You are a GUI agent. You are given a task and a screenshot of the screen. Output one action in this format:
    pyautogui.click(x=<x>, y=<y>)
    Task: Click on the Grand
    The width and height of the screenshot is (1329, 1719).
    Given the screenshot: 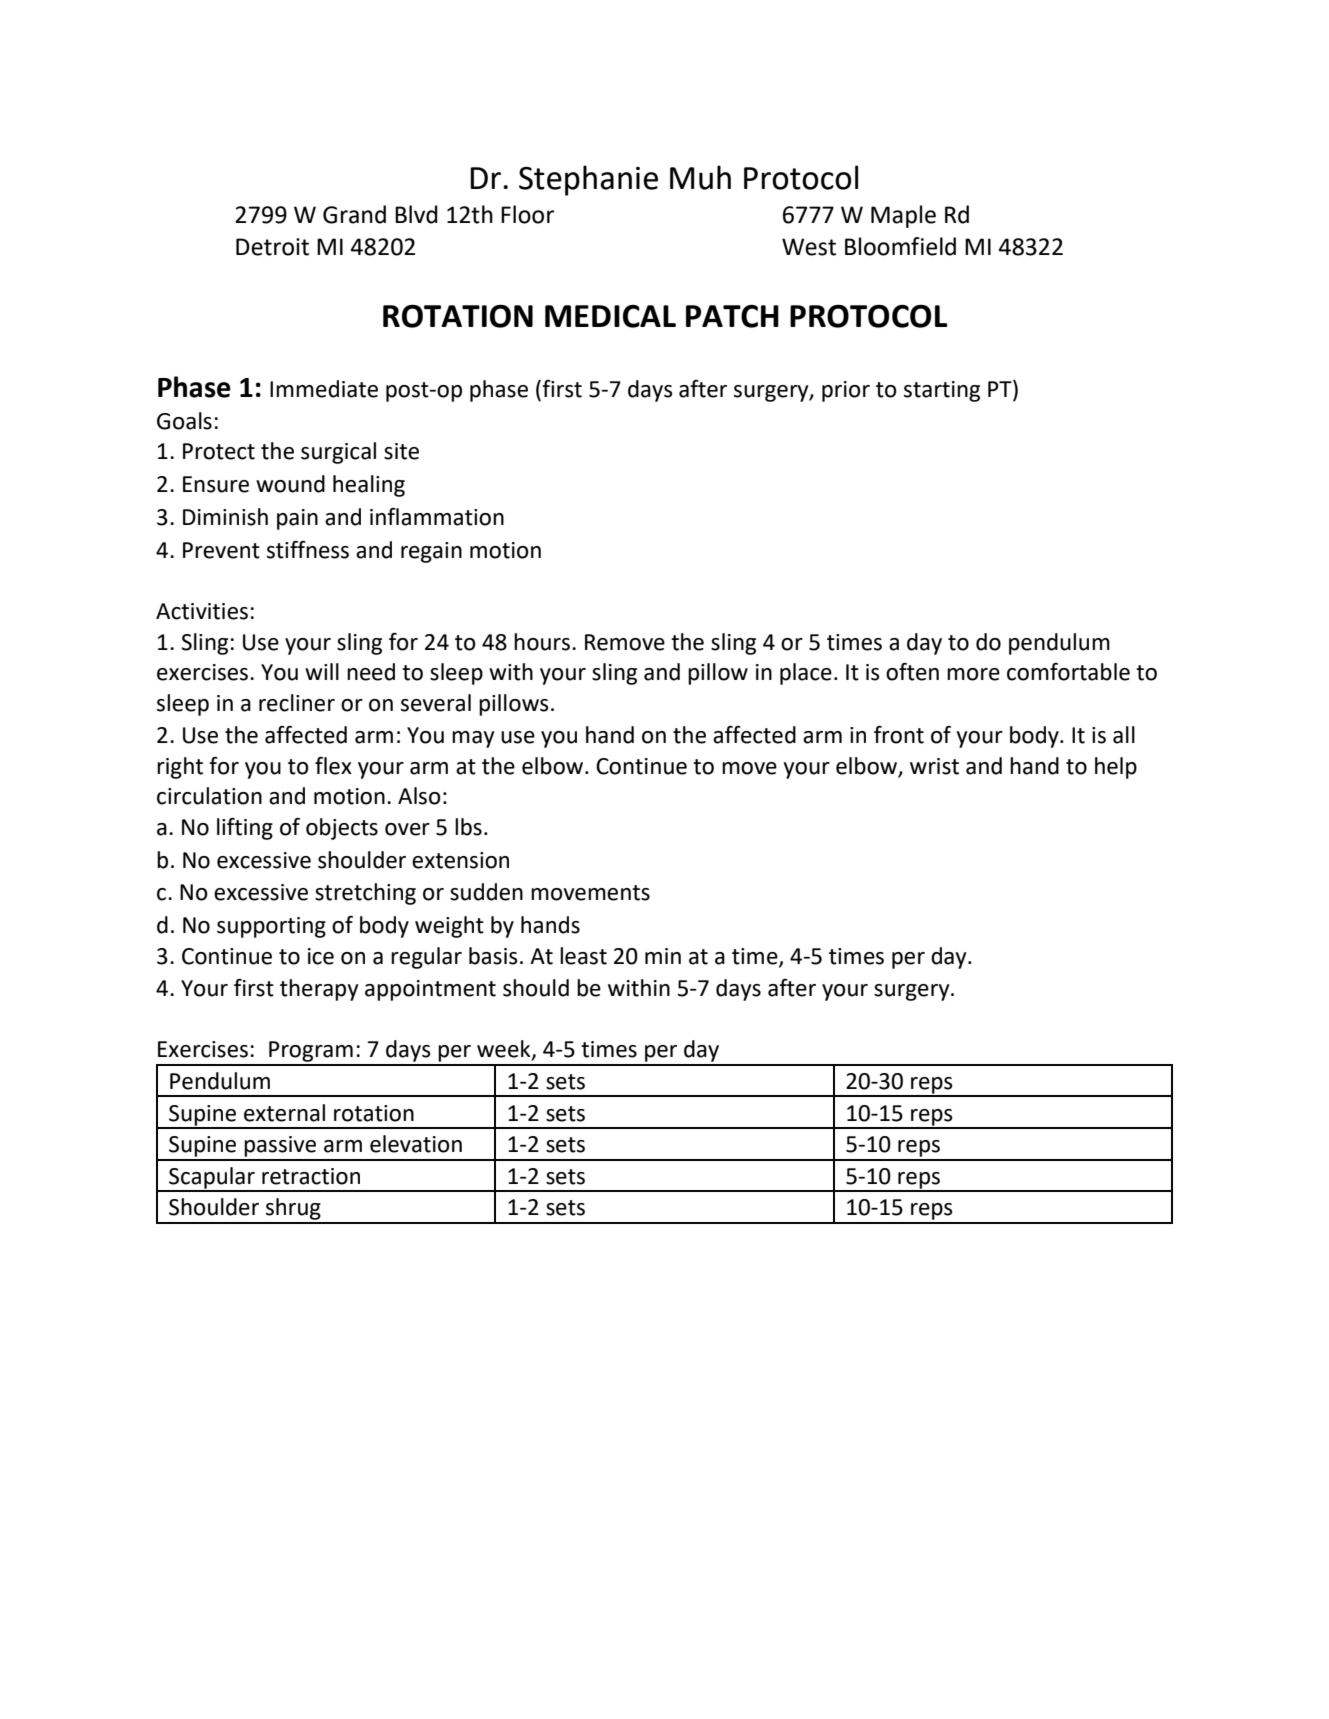 What is the action you would take?
    pyautogui.click(x=354, y=214)
